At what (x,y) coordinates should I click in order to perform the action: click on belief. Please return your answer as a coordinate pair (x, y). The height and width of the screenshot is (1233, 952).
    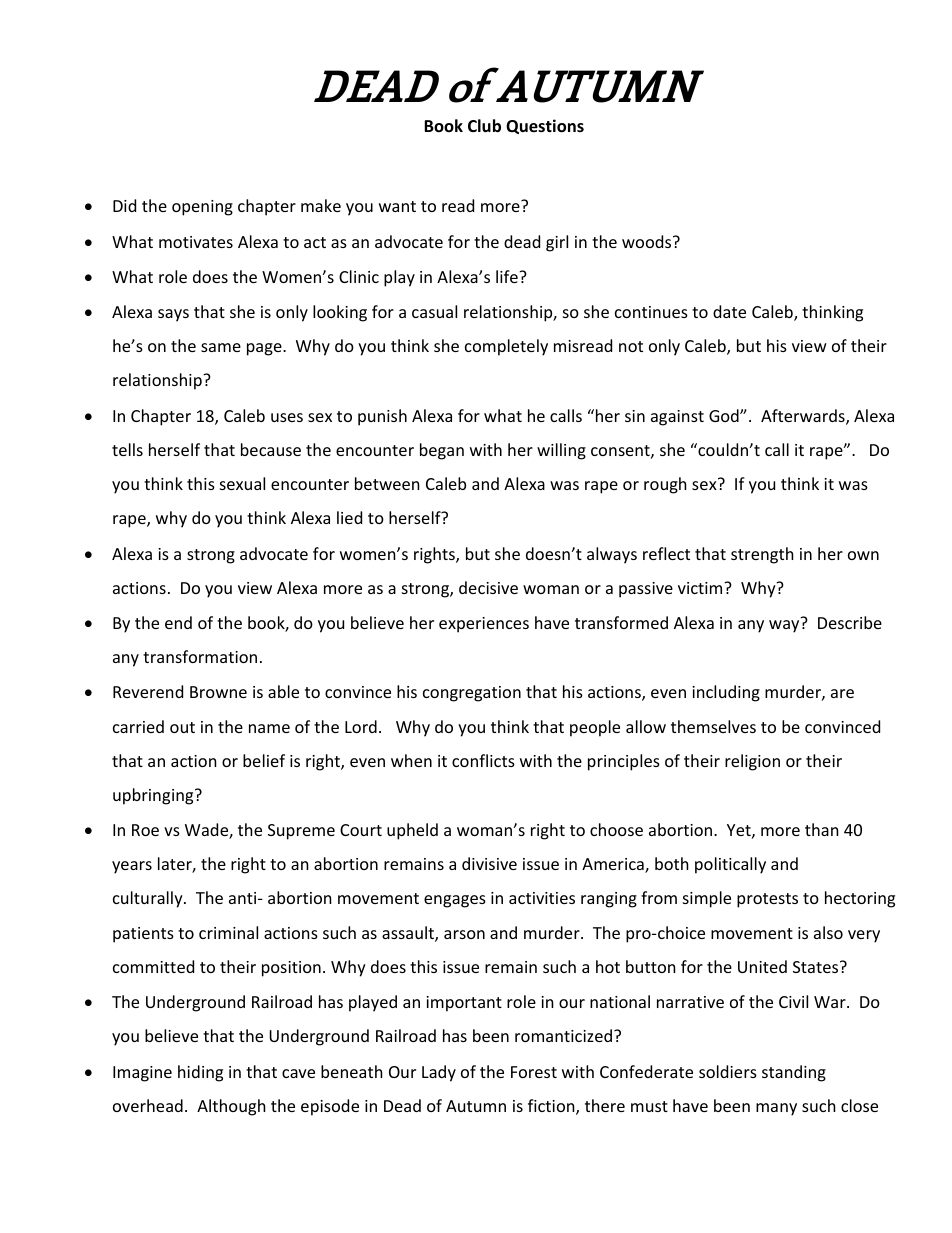
    Looking at the image, I should click on (264, 760).
